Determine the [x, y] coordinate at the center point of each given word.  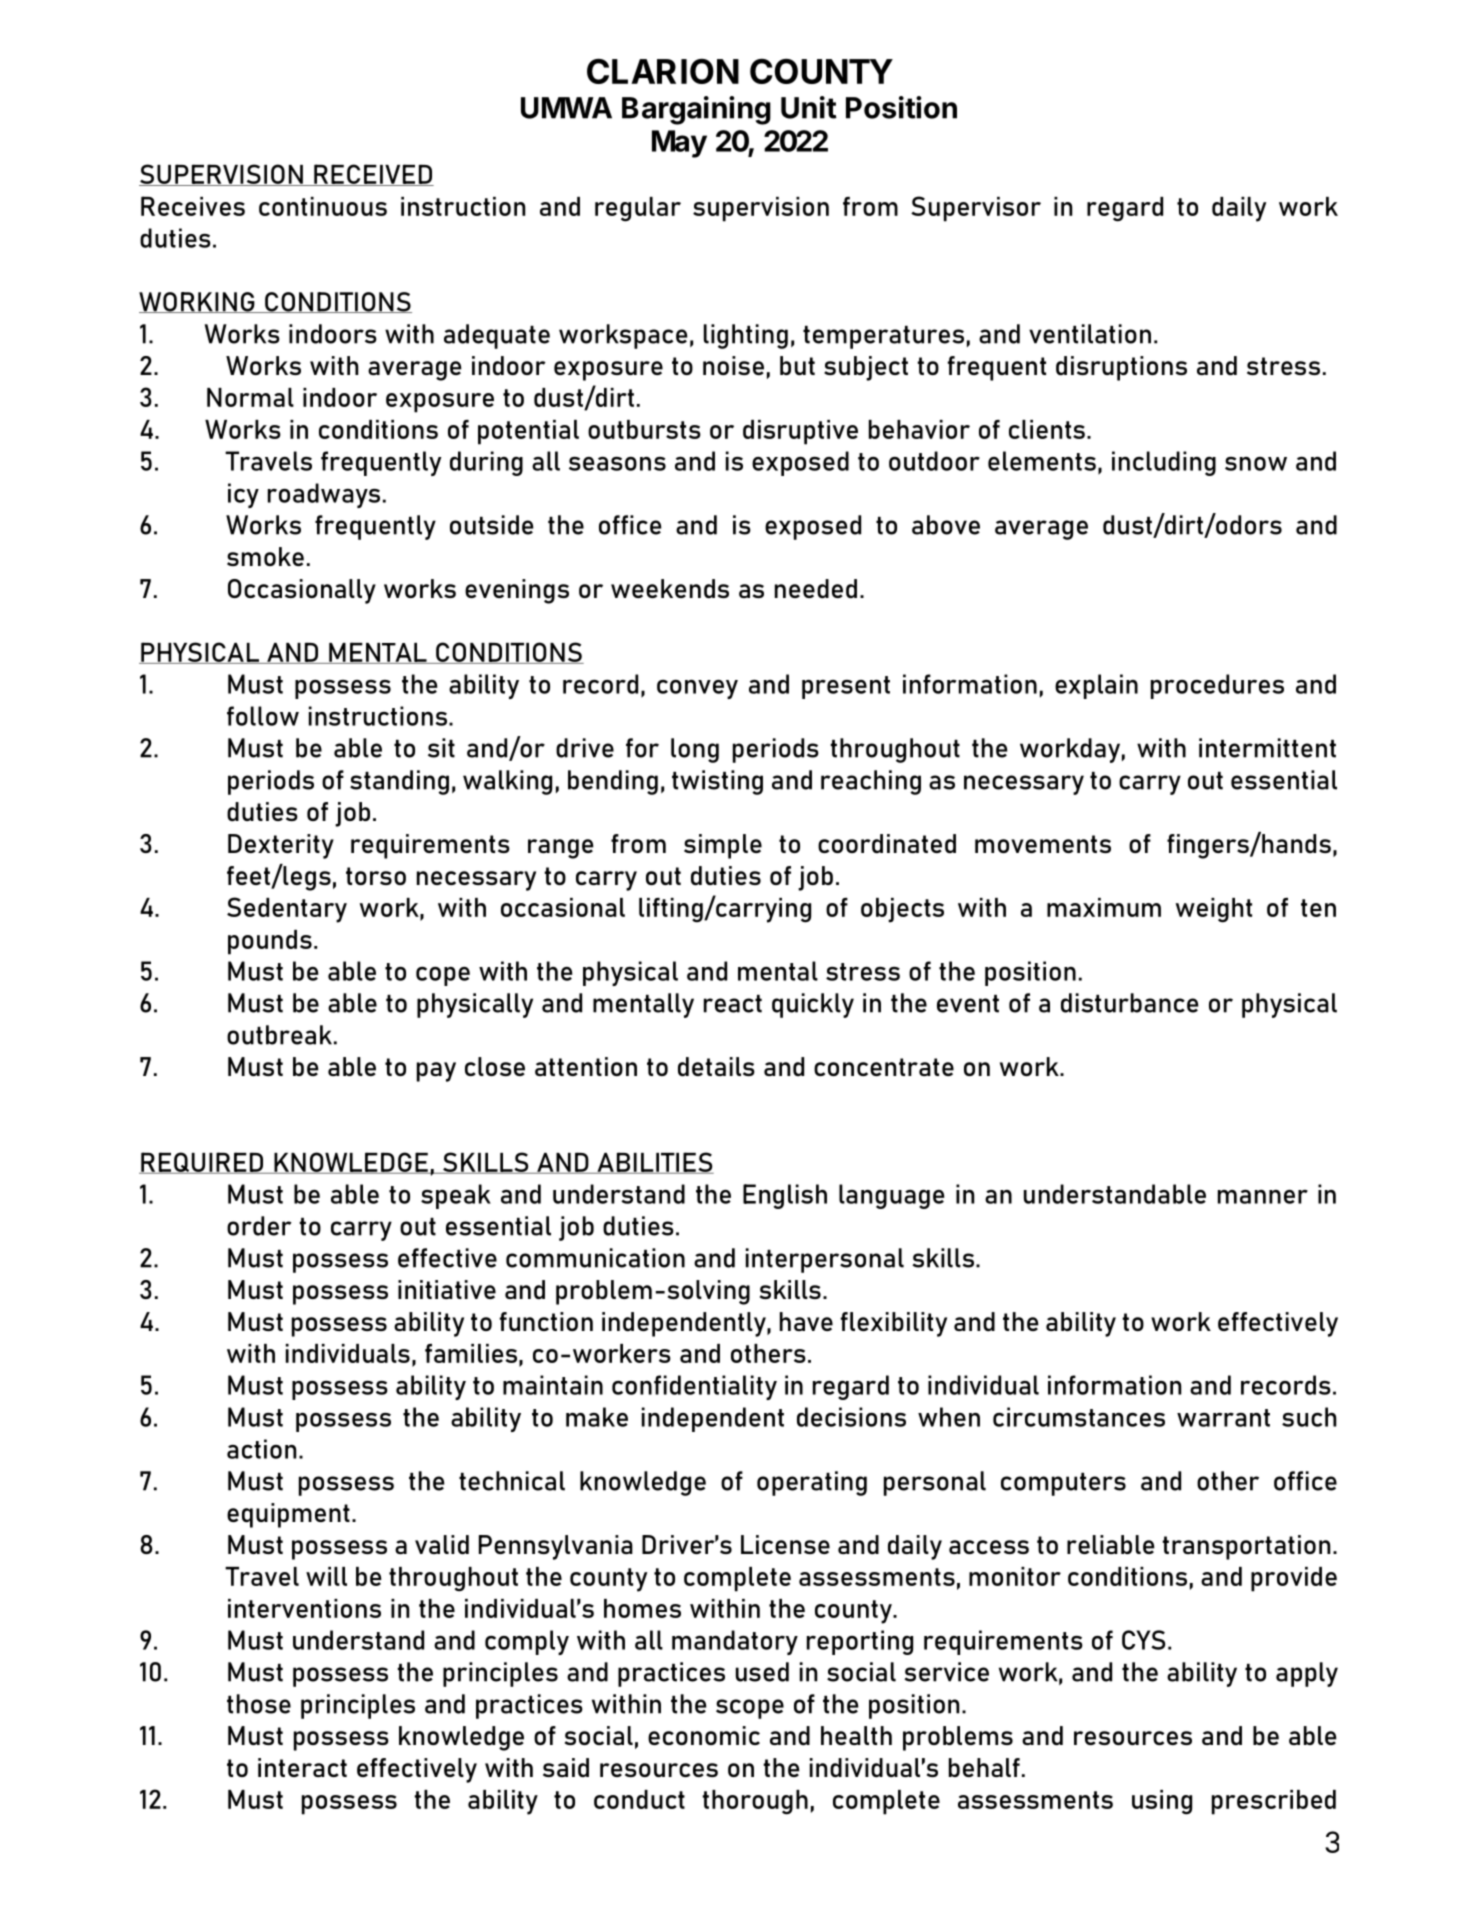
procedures [1217, 686]
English [785, 1196]
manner [1263, 1197]
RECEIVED [373, 175]
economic [704, 1735]
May [679, 144]
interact [302, 1767]
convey [697, 689]
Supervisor [976, 209]
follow [263, 716]
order [259, 1226]
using [1162, 1802]
